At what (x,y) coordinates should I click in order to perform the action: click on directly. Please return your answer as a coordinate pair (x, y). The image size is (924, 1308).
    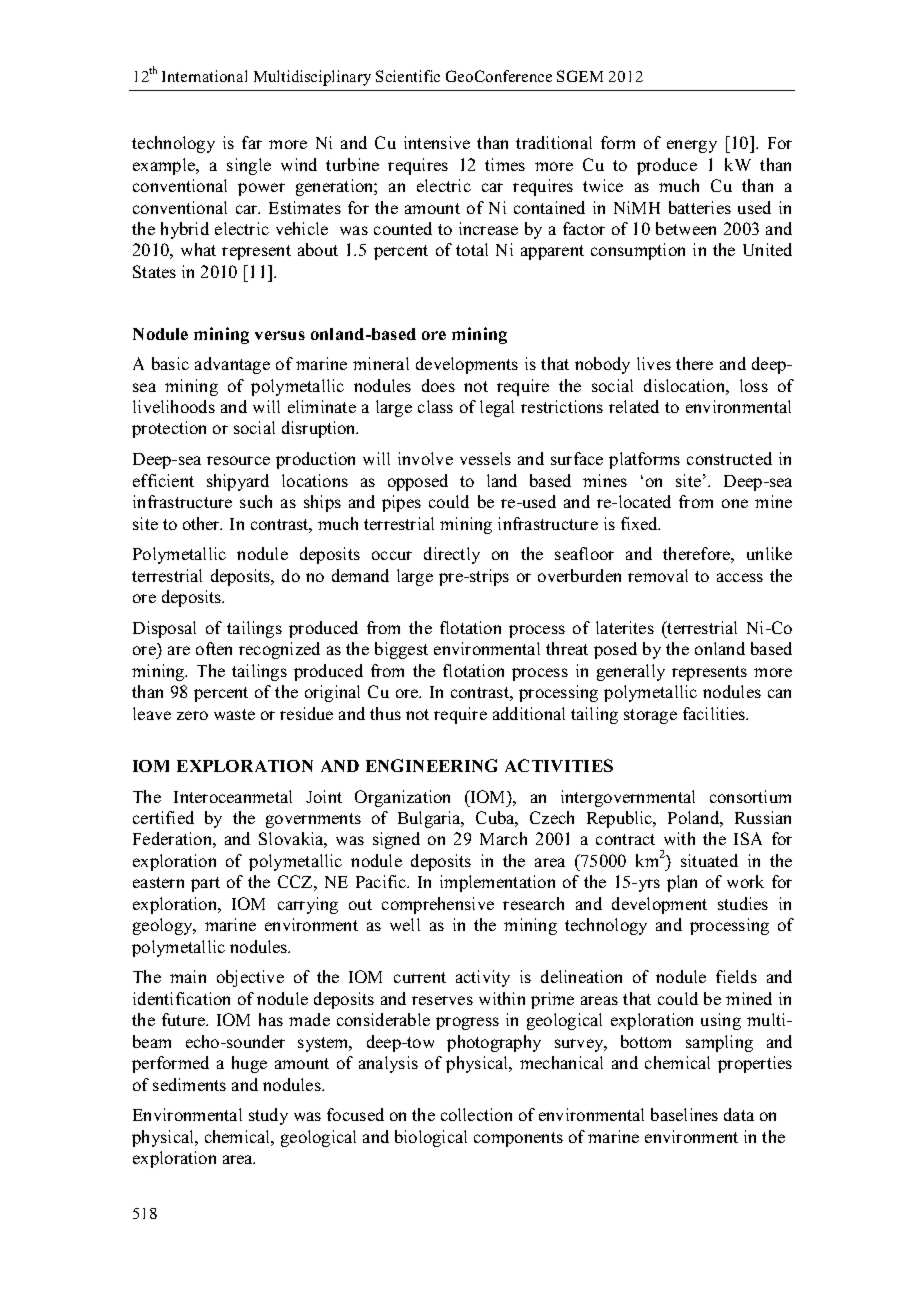
    Looking at the image, I should click on (452, 555).
